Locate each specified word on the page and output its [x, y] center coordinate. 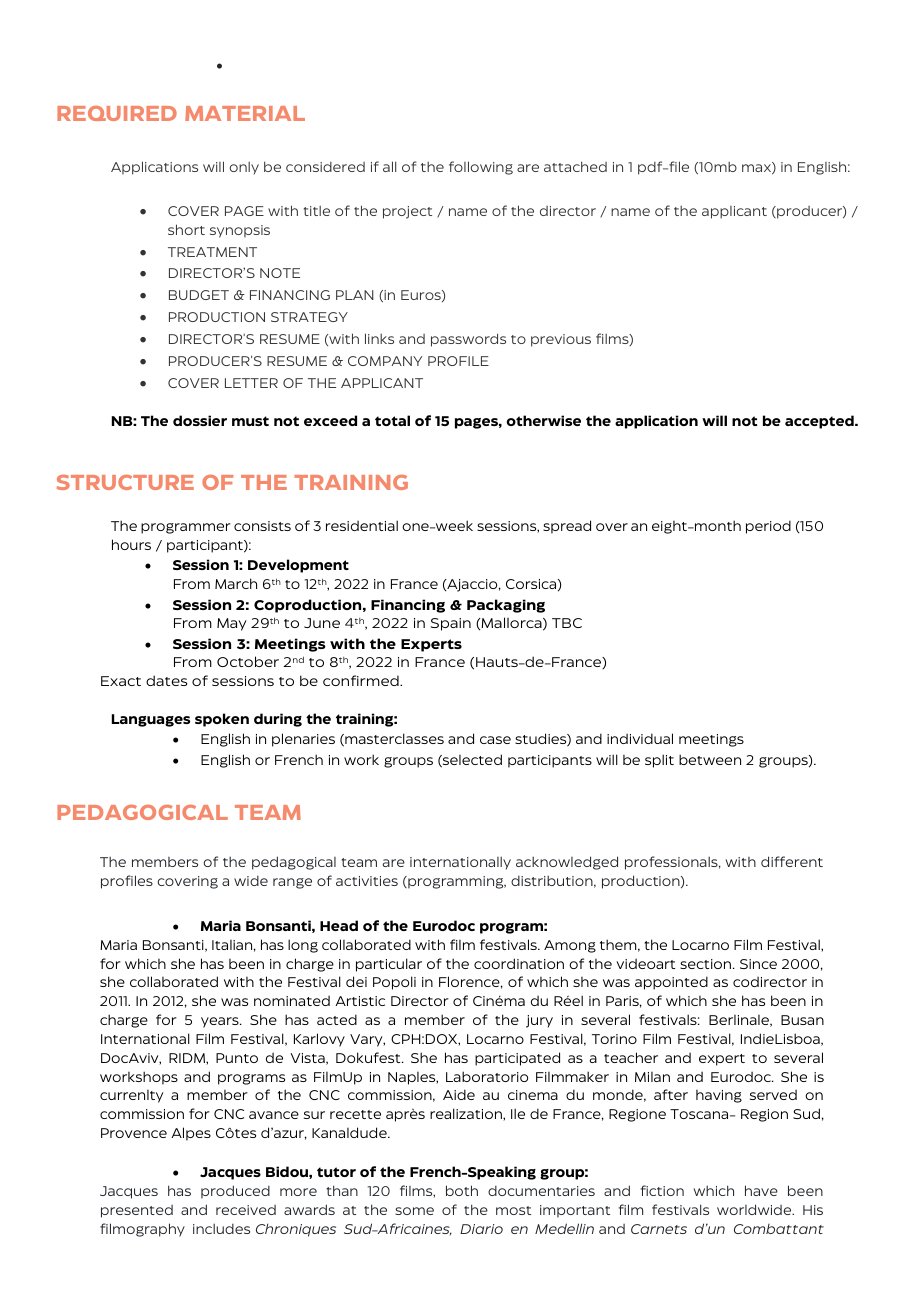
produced [235, 1192]
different [792, 861]
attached [575, 166]
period [768, 527]
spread [567, 527]
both [462, 1190]
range [292, 883]
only [244, 168]
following [481, 168]
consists [262, 526]
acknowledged [567, 863]
